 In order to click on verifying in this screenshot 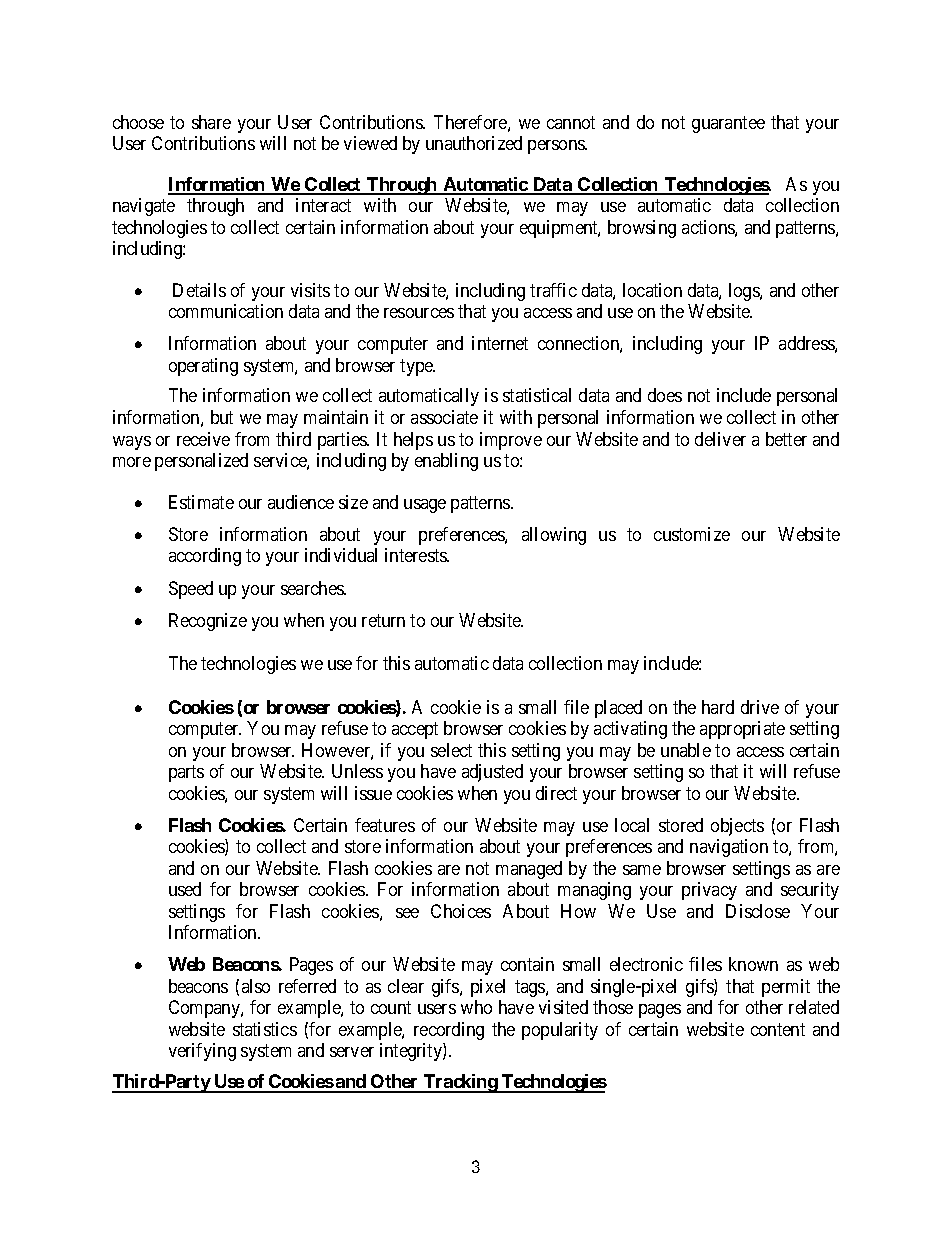, I will do `click(202, 1052)`.
